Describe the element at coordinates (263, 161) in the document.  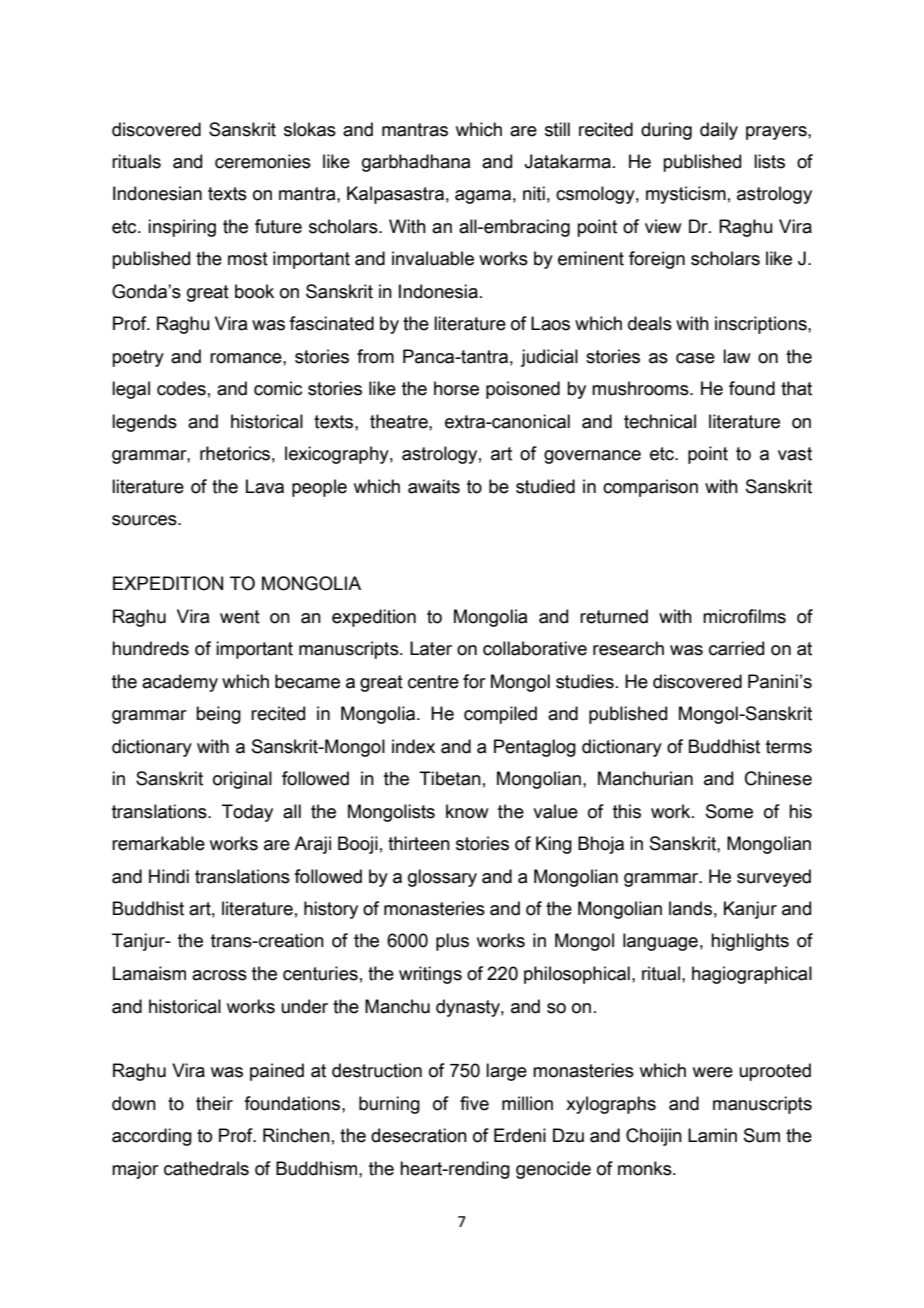
I see `ceremonies` at that location.
